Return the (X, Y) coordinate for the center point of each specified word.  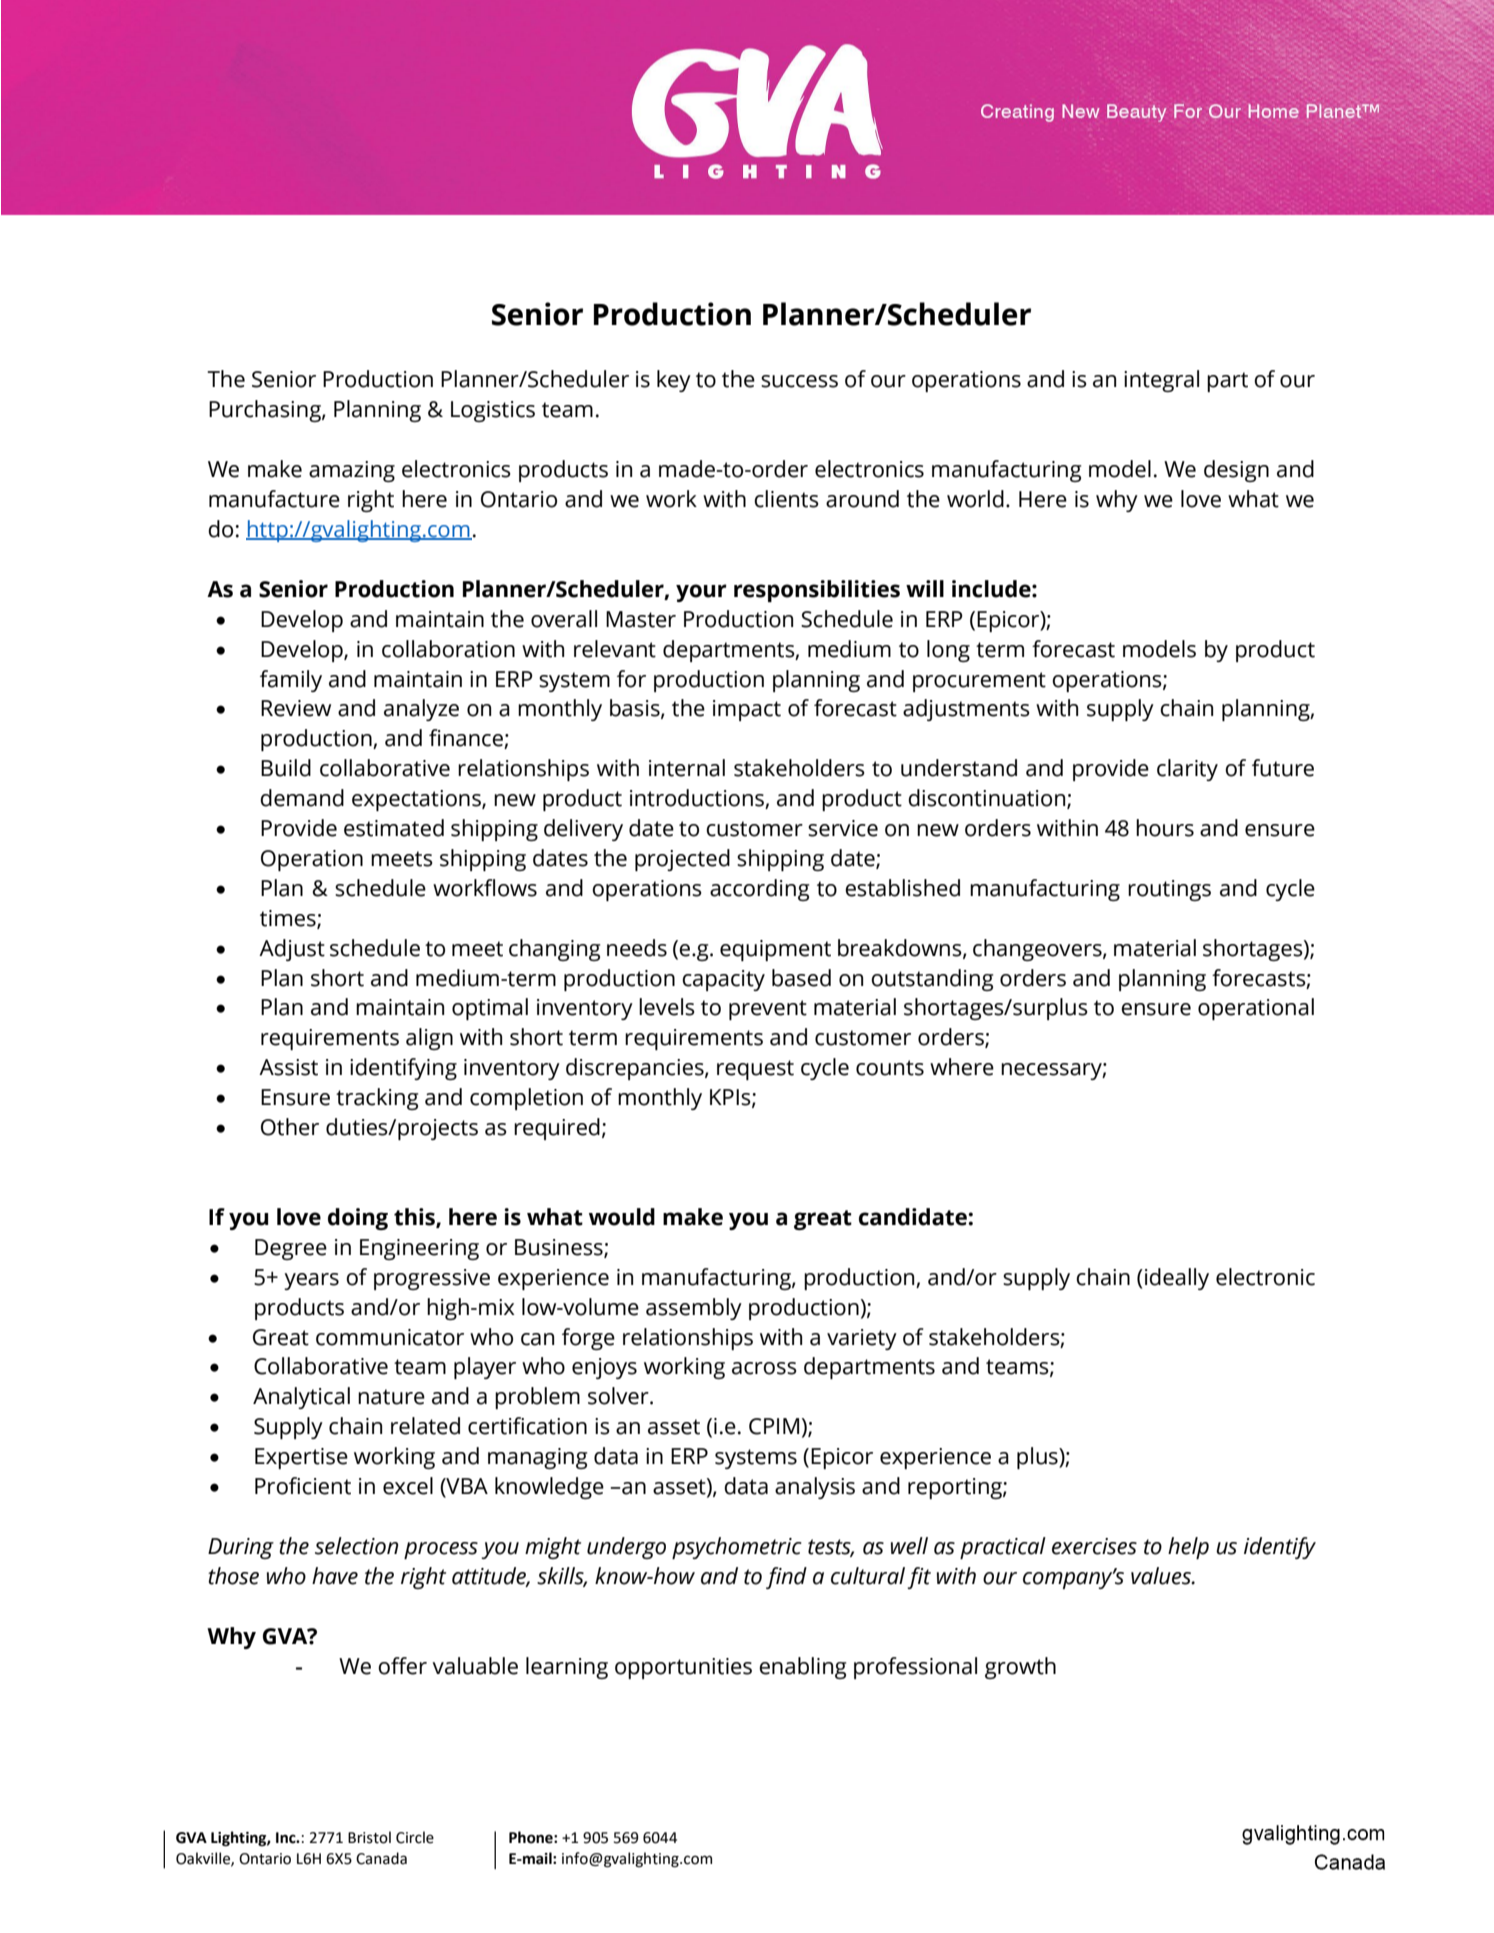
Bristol (369, 1837)
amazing (352, 471)
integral (1161, 381)
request (755, 1070)
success (799, 381)
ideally (1177, 1279)
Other (290, 1127)
